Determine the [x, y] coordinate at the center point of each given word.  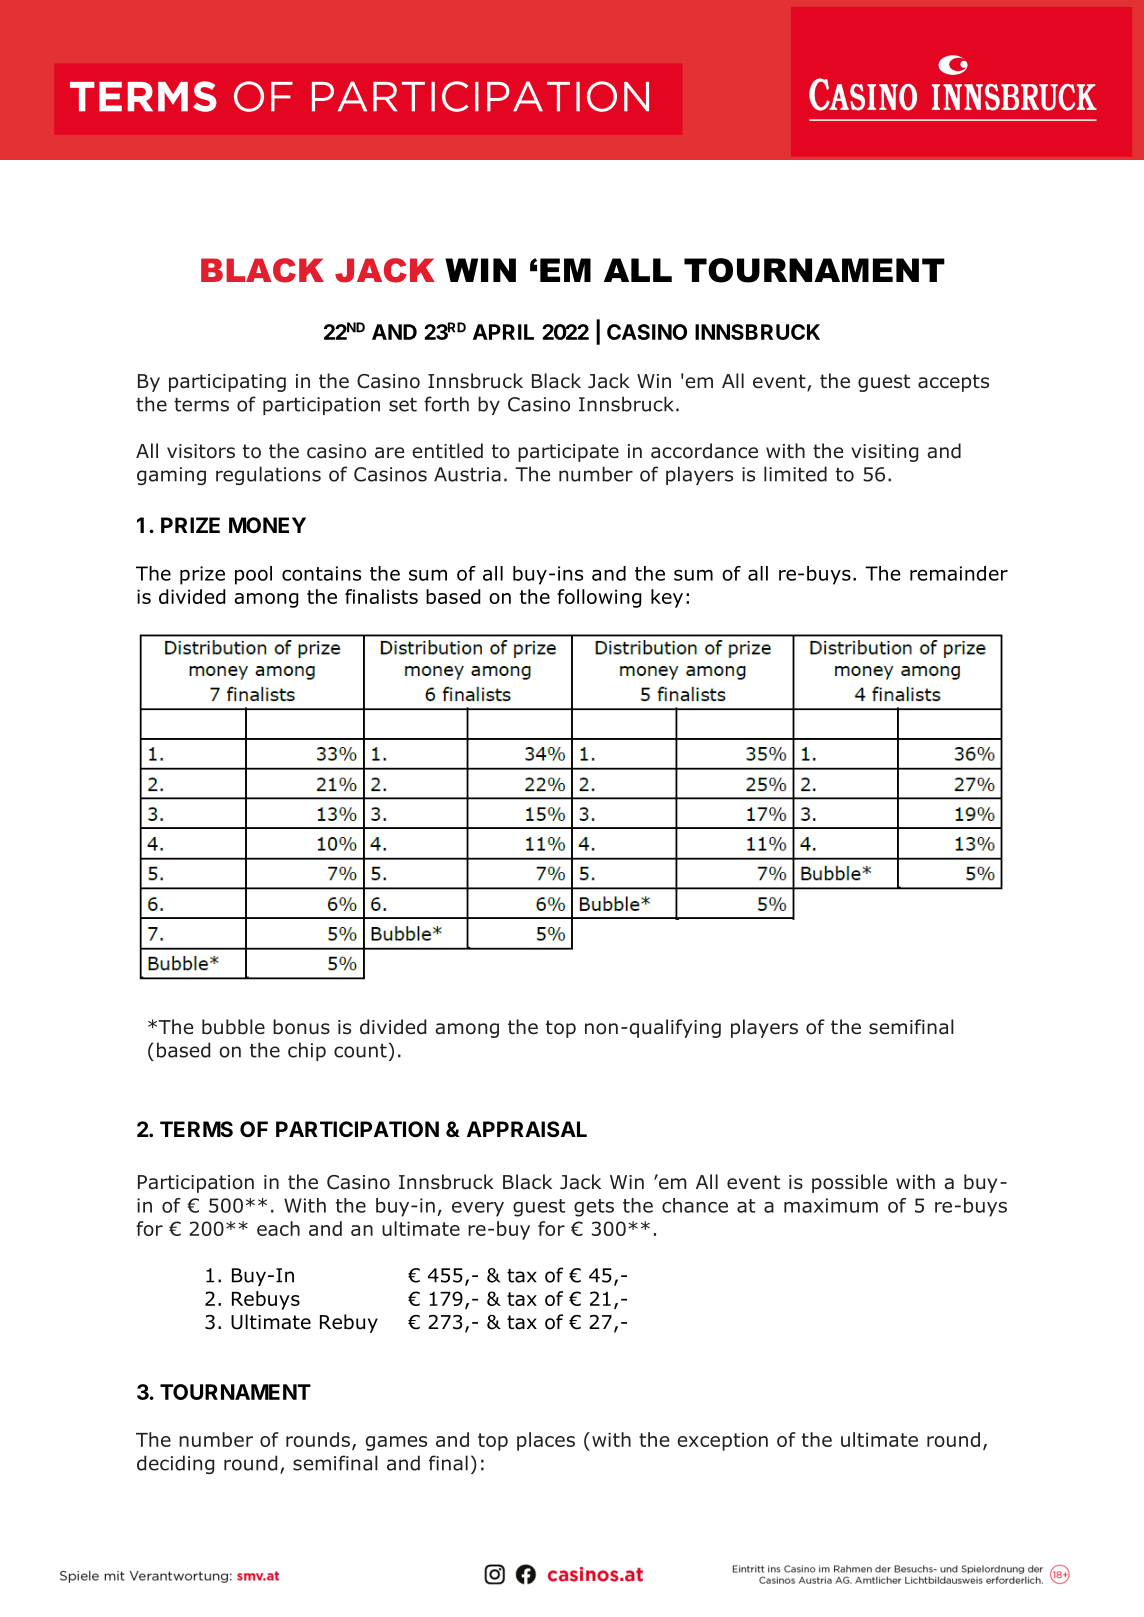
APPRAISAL [527, 1129]
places [546, 1441]
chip [307, 1051]
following [599, 598]
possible [849, 1183]
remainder [959, 573]
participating [227, 383]
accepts [953, 383]
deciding [175, 1464]
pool [253, 575]
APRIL [503, 332]
